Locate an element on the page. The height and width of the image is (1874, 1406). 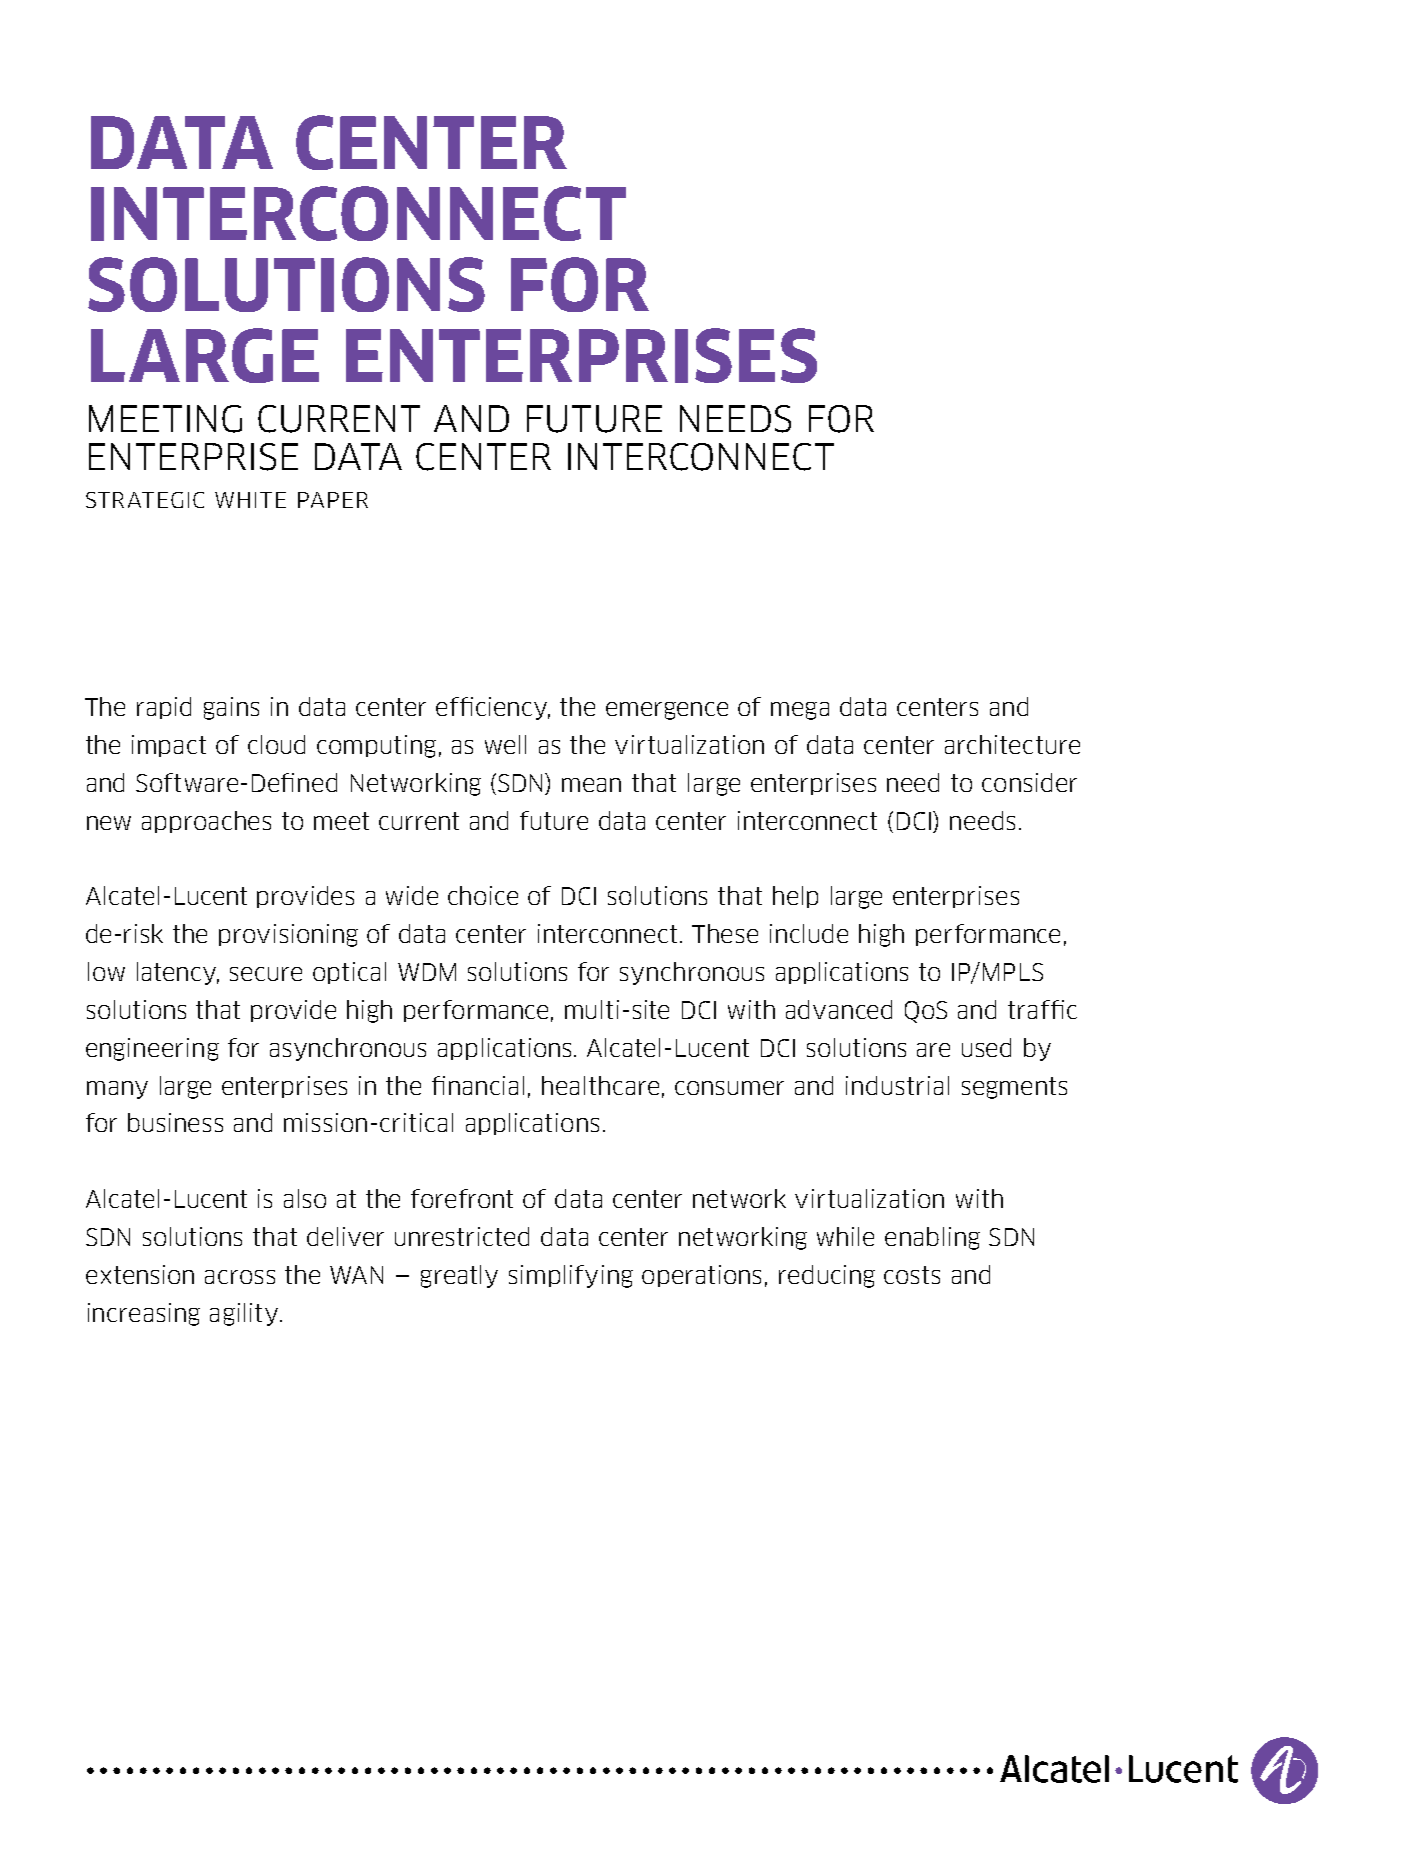
WDM is located at coordinates (427, 972).
